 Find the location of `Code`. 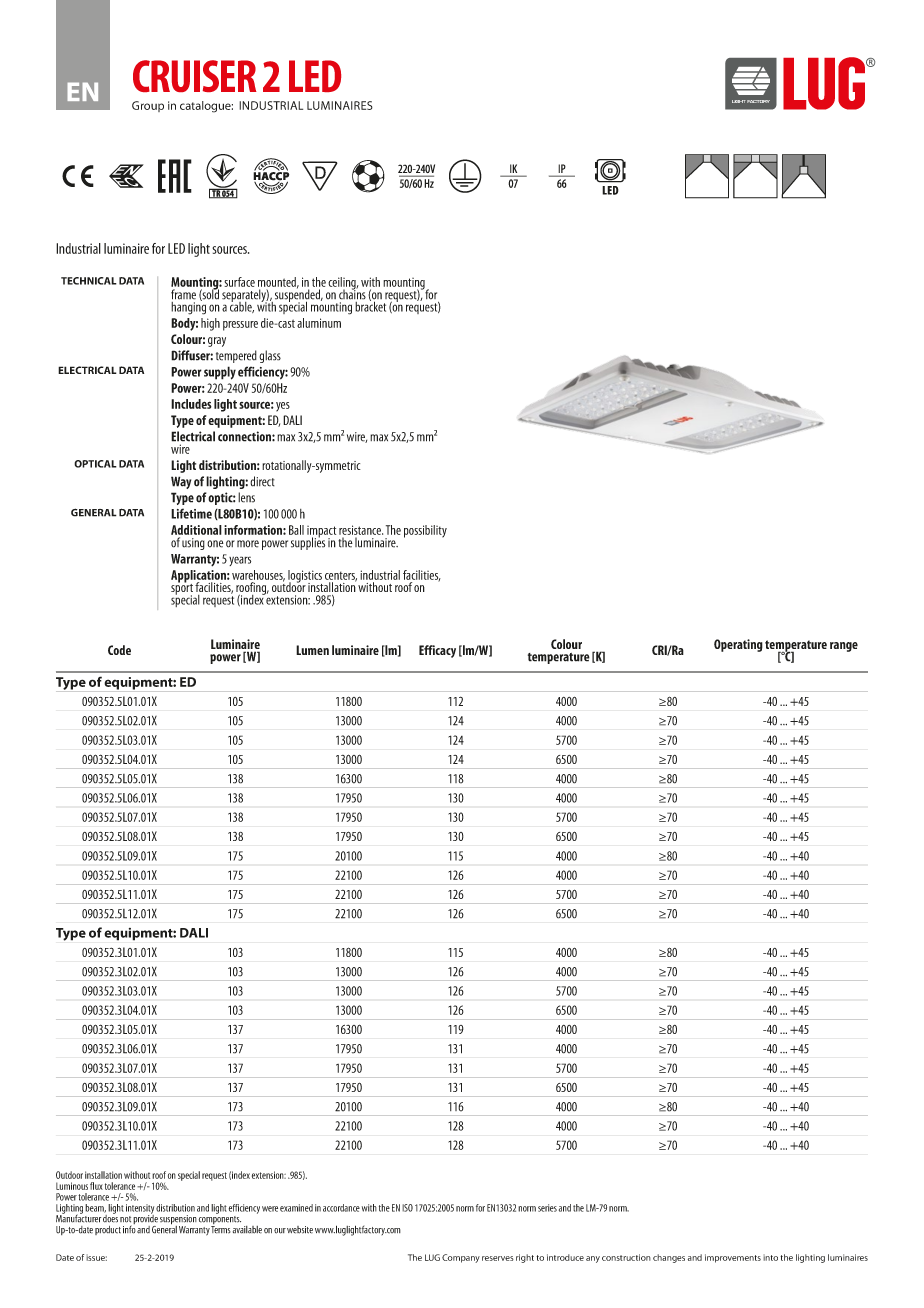

Code is located at coordinates (119, 650).
